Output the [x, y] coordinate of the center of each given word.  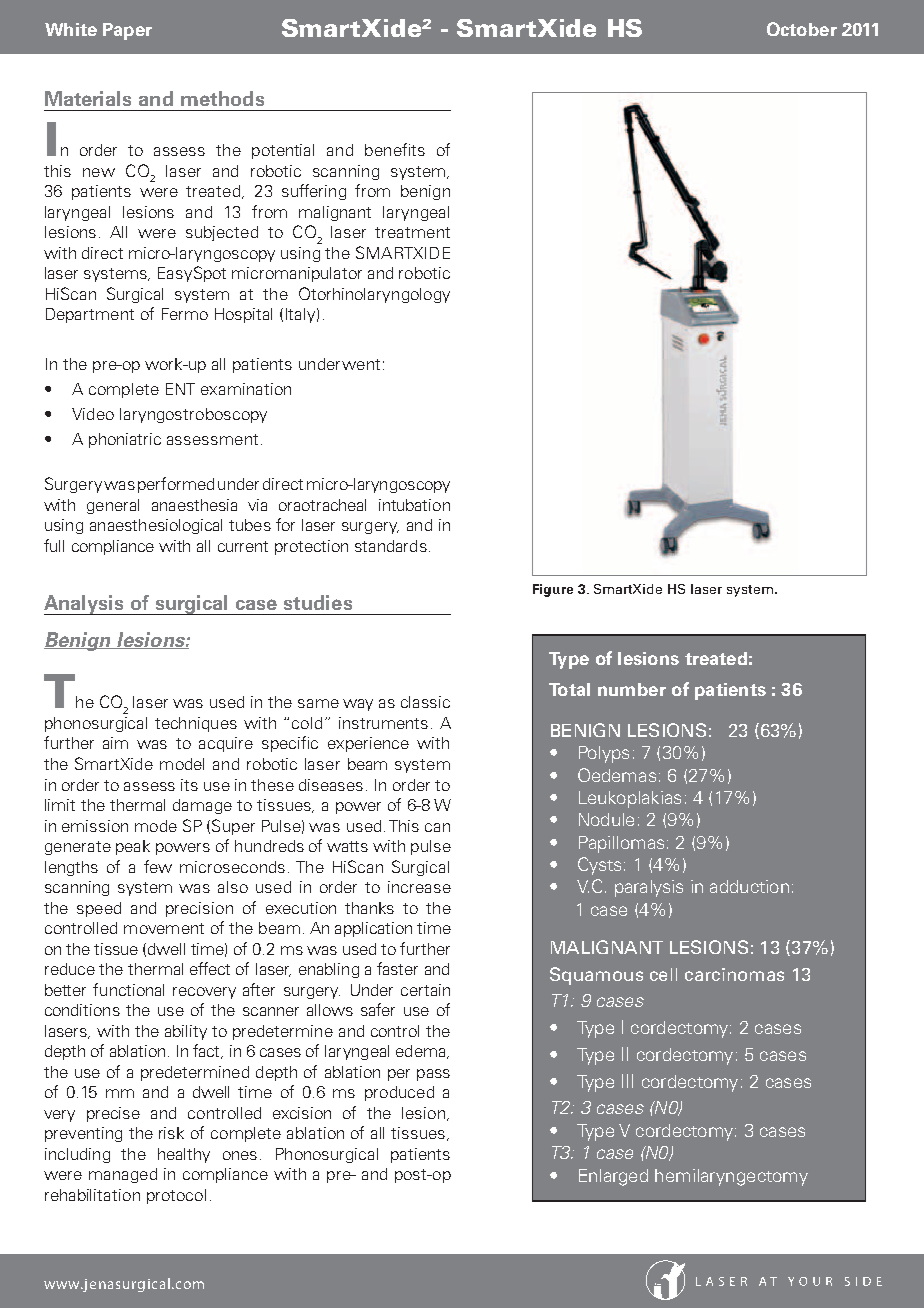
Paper [127, 31]
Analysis [85, 605]
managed [123, 1175]
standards [391, 546]
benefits [395, 149]
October [802, 29]
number [632, 689]
